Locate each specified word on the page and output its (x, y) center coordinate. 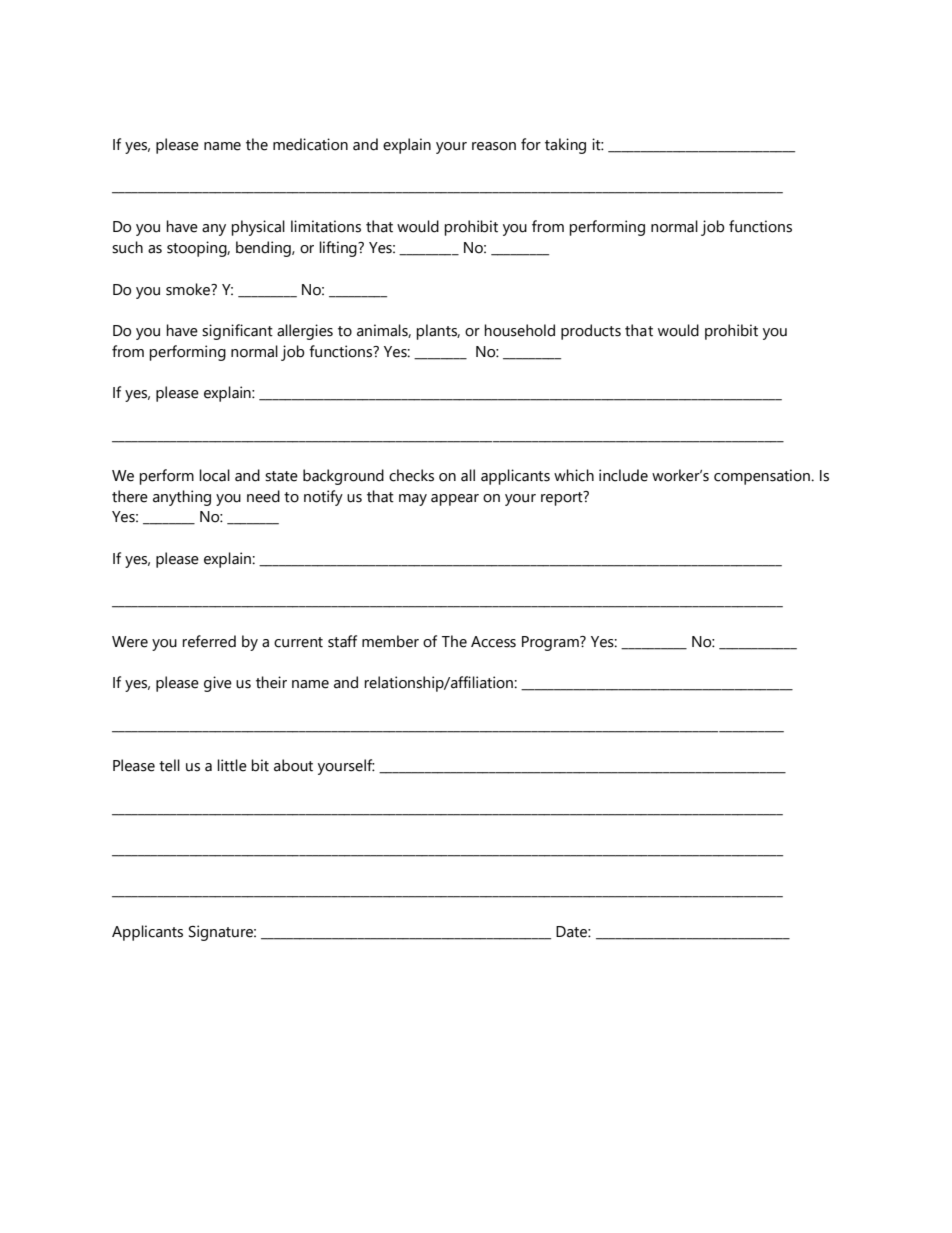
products (591, 332)
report (563, 498)
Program (551, 643)
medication (310, 144)
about (293, 765)
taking (565, 146)
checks (411, 475)
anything (182, 498)
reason (494, 146)
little (232, 765)
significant (237, 332)
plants (438, 332)
